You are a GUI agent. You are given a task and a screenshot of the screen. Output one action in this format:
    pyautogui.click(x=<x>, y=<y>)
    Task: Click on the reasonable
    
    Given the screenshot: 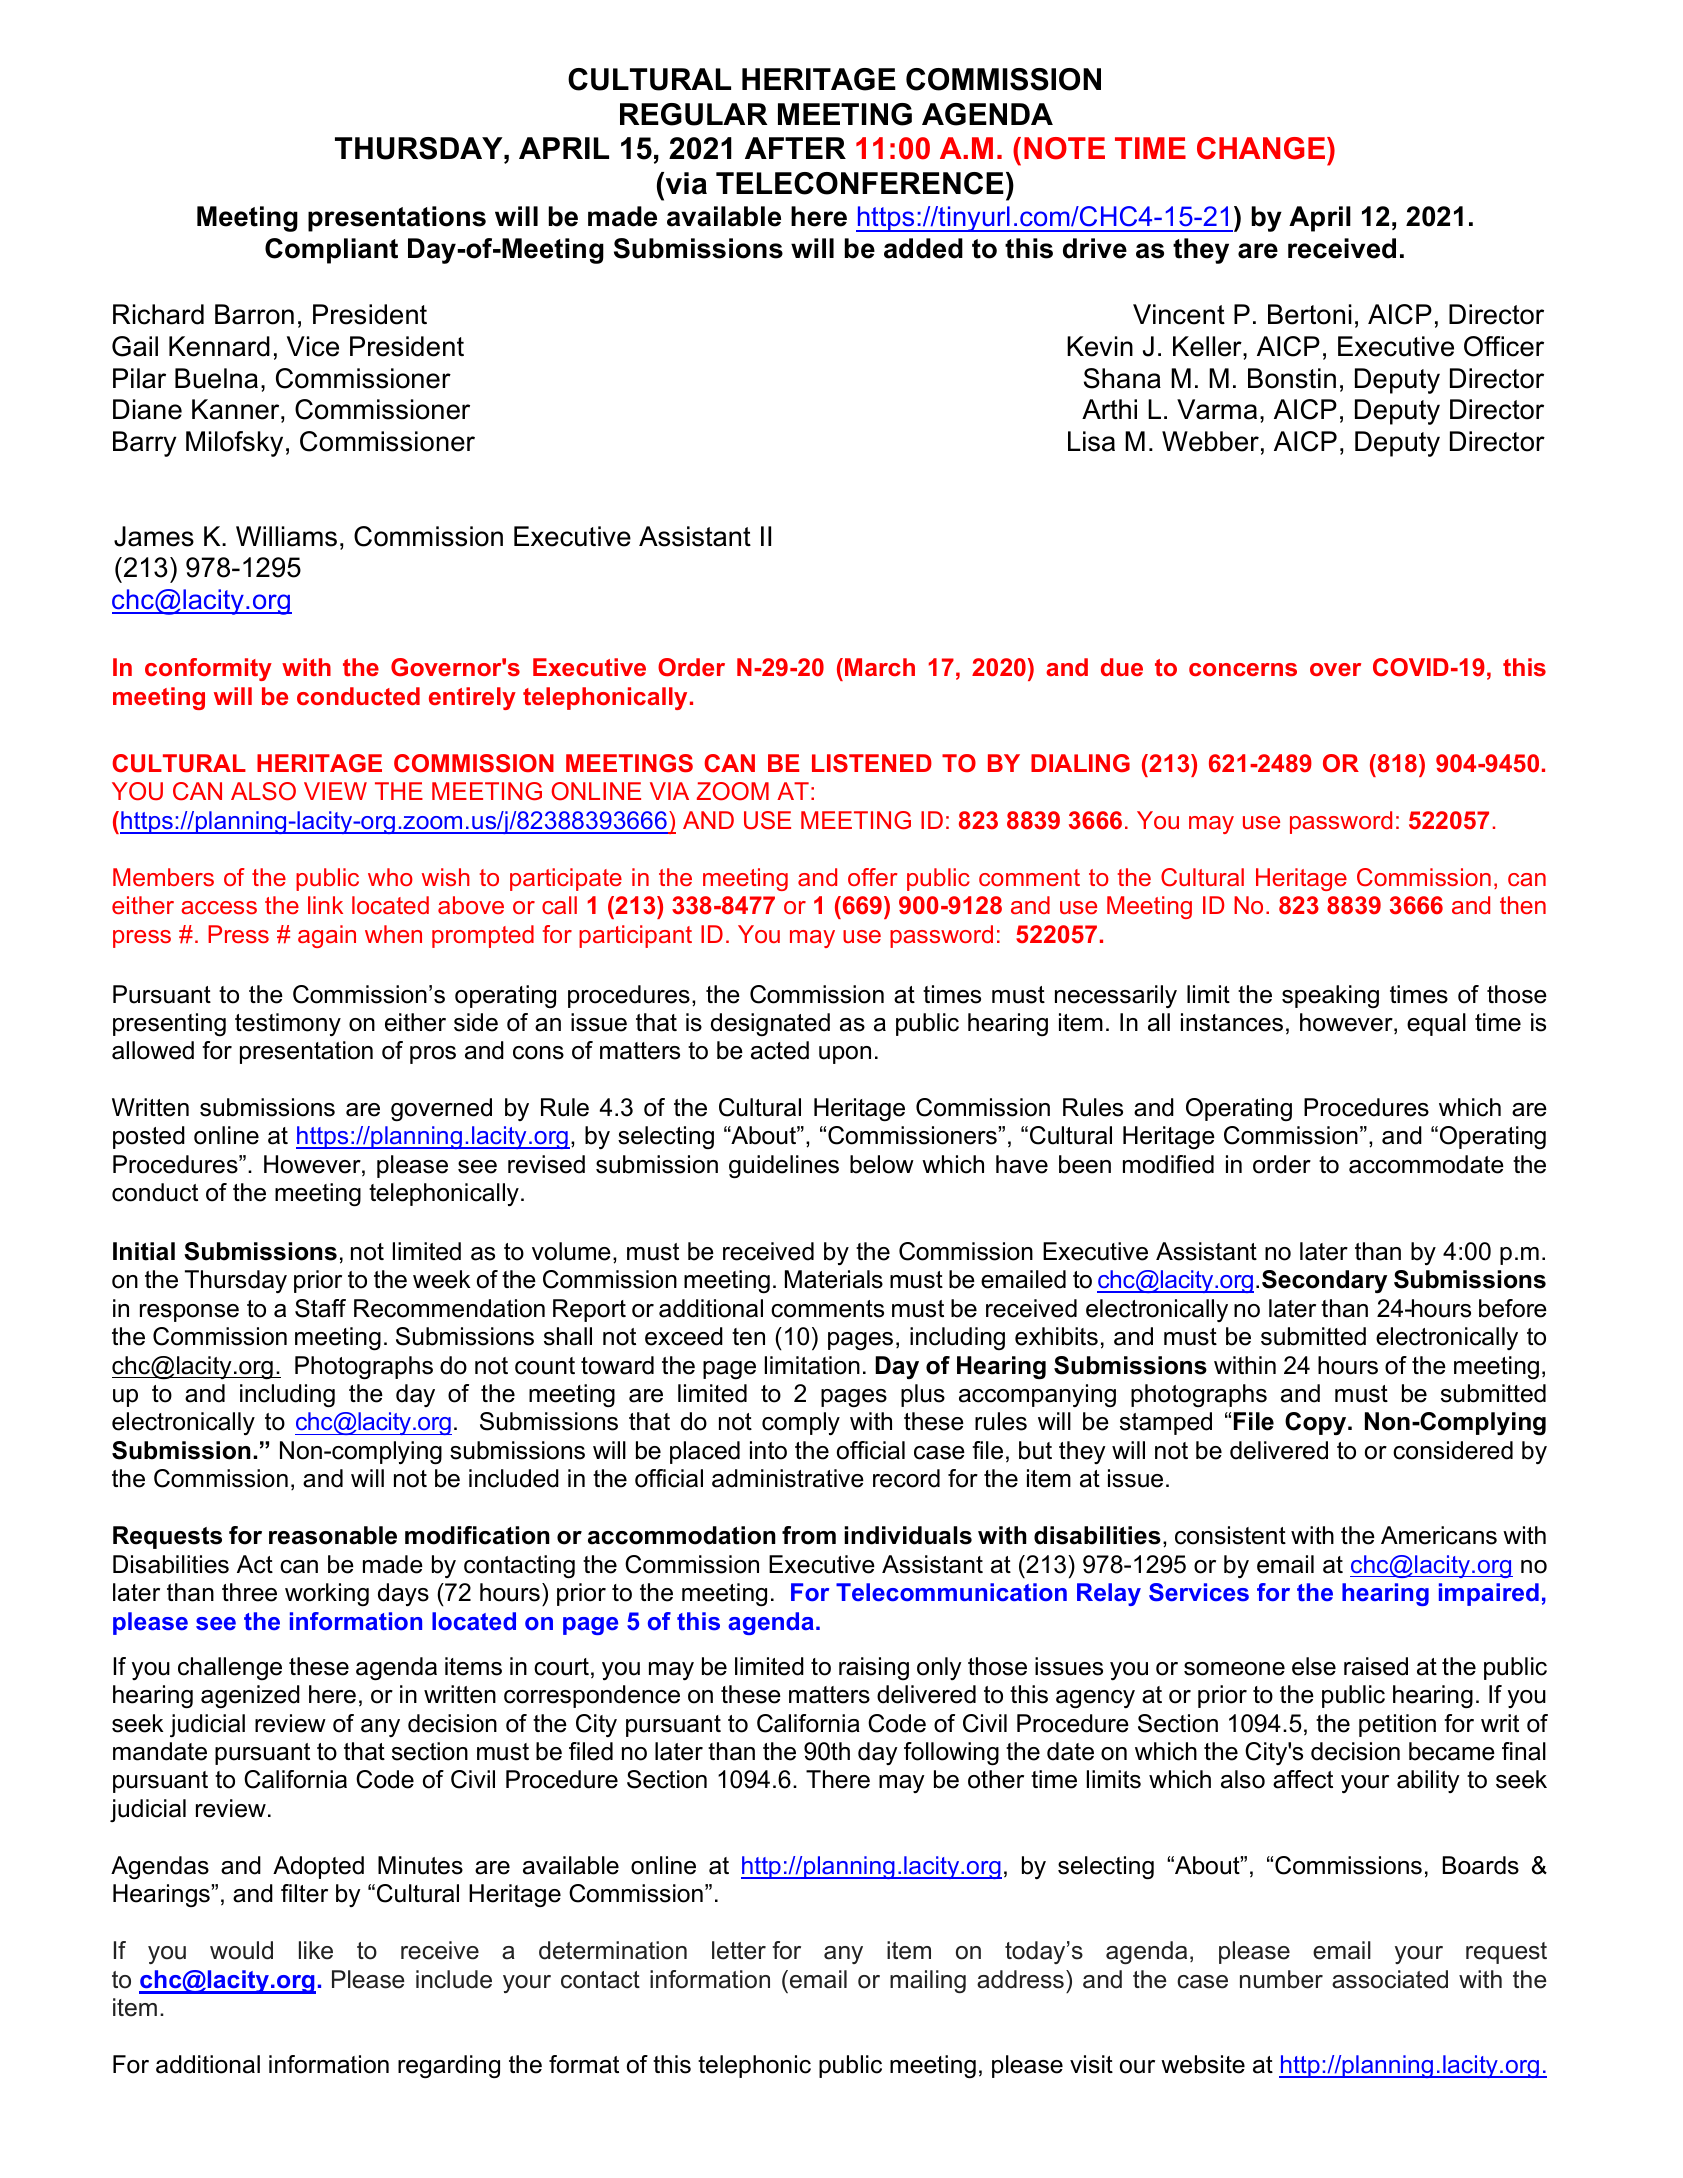 What is the action you would take?
    pyautogui.click(x=333, y=1535)
